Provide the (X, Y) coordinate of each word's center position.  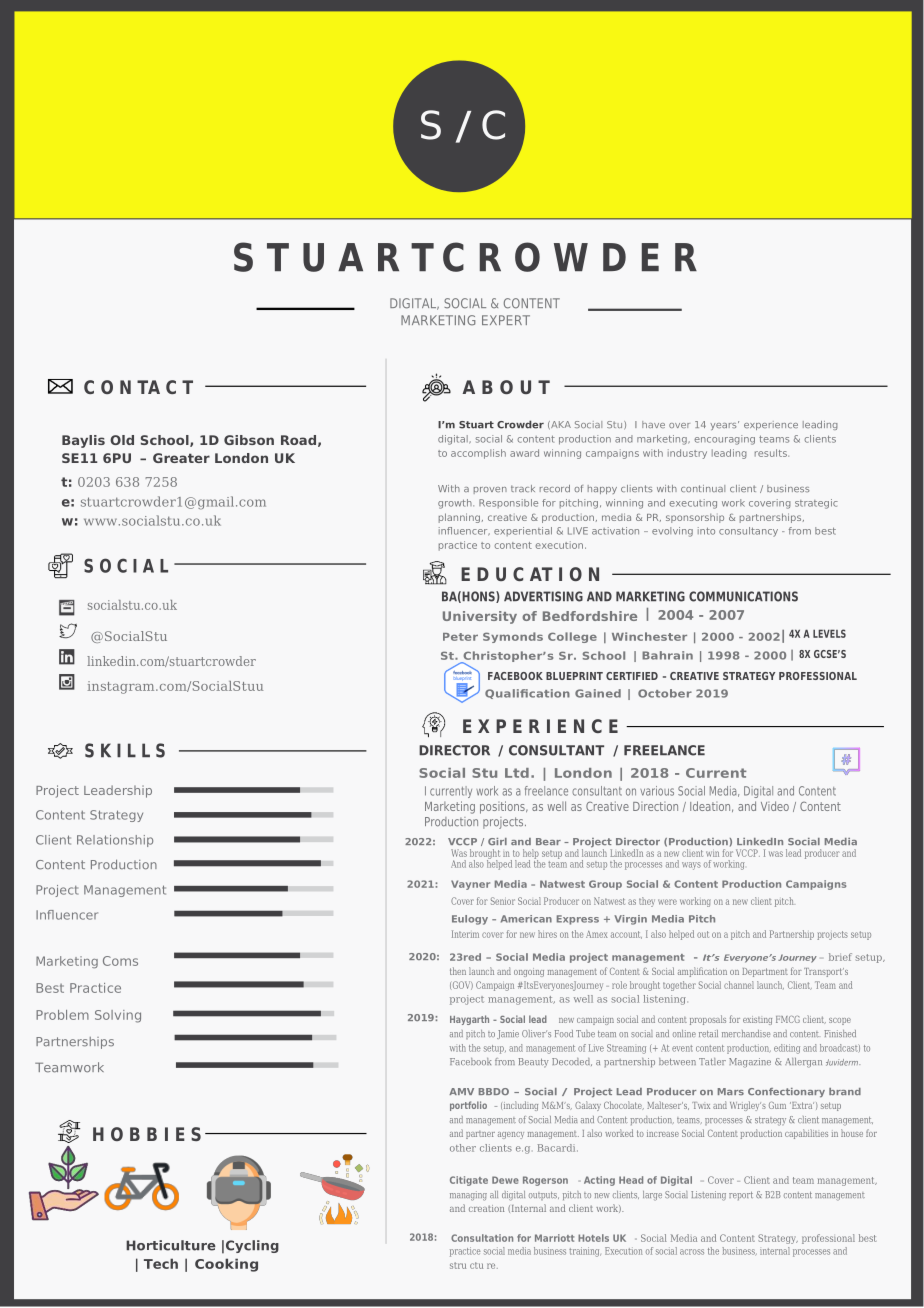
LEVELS (829, 633)
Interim (465, 934)
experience (771, 425)
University (480, 617)
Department (765, 972)
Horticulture (171, 1245)
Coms (120, 961)
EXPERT (506, 320)
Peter (460, 637)
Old (122, 440)
